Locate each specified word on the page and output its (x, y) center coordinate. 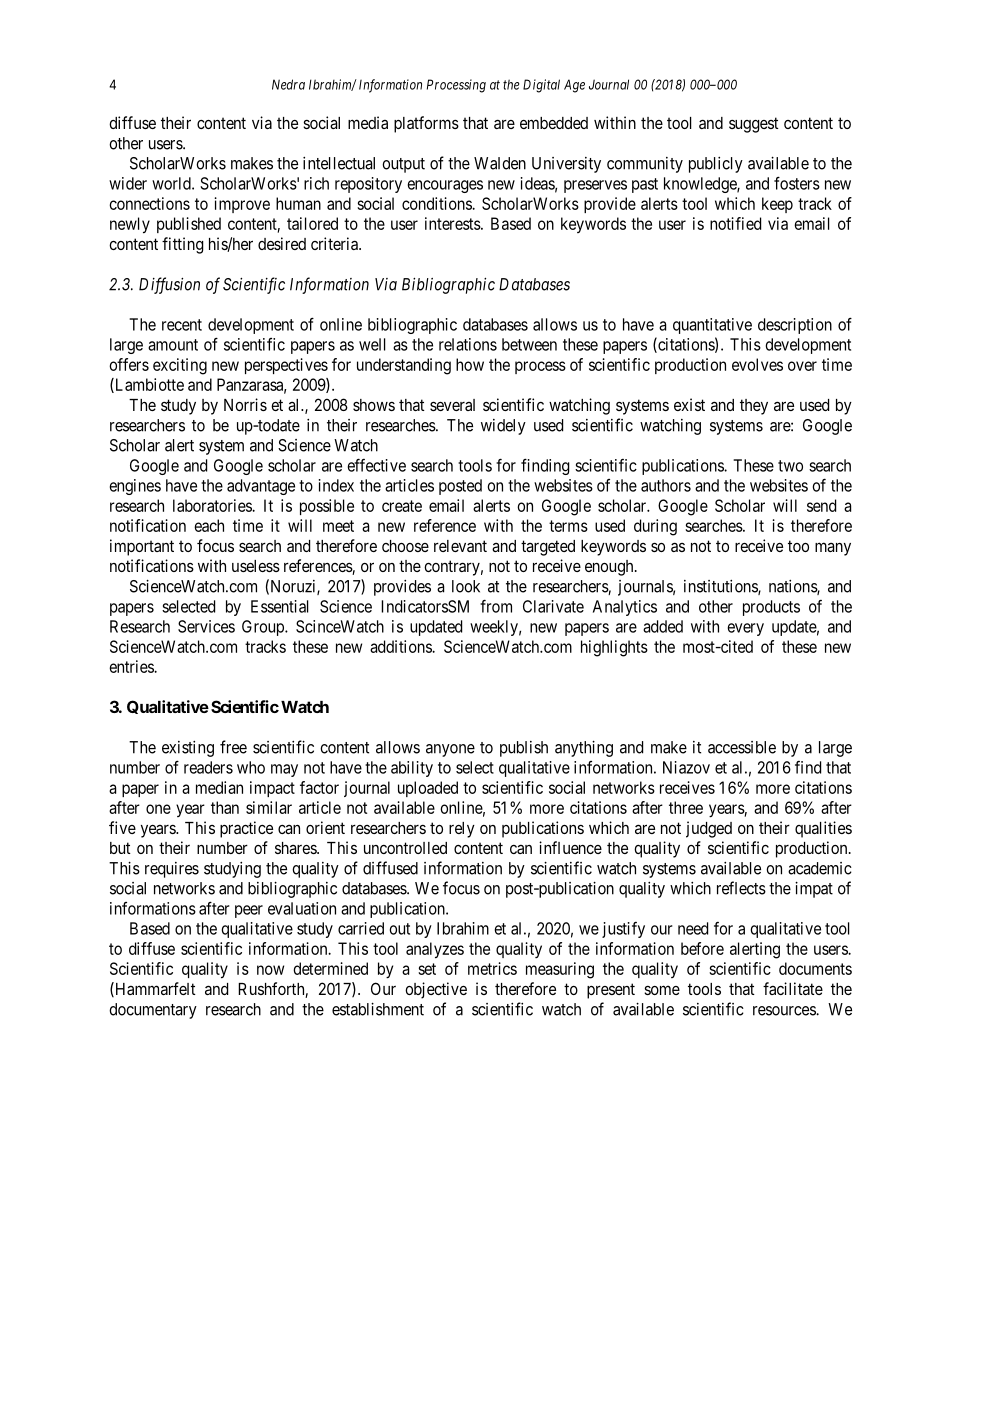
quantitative (712, 326)
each (209, 525)
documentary (153, 1011)
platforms (426, 124)
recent (182, 325)
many (833, 549)
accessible (742, 747)
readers (208, 767)
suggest (754, 125)
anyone (450, 750)
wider (128, 183)
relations (468, 344)
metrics (492, 968)
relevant (460, 546)
